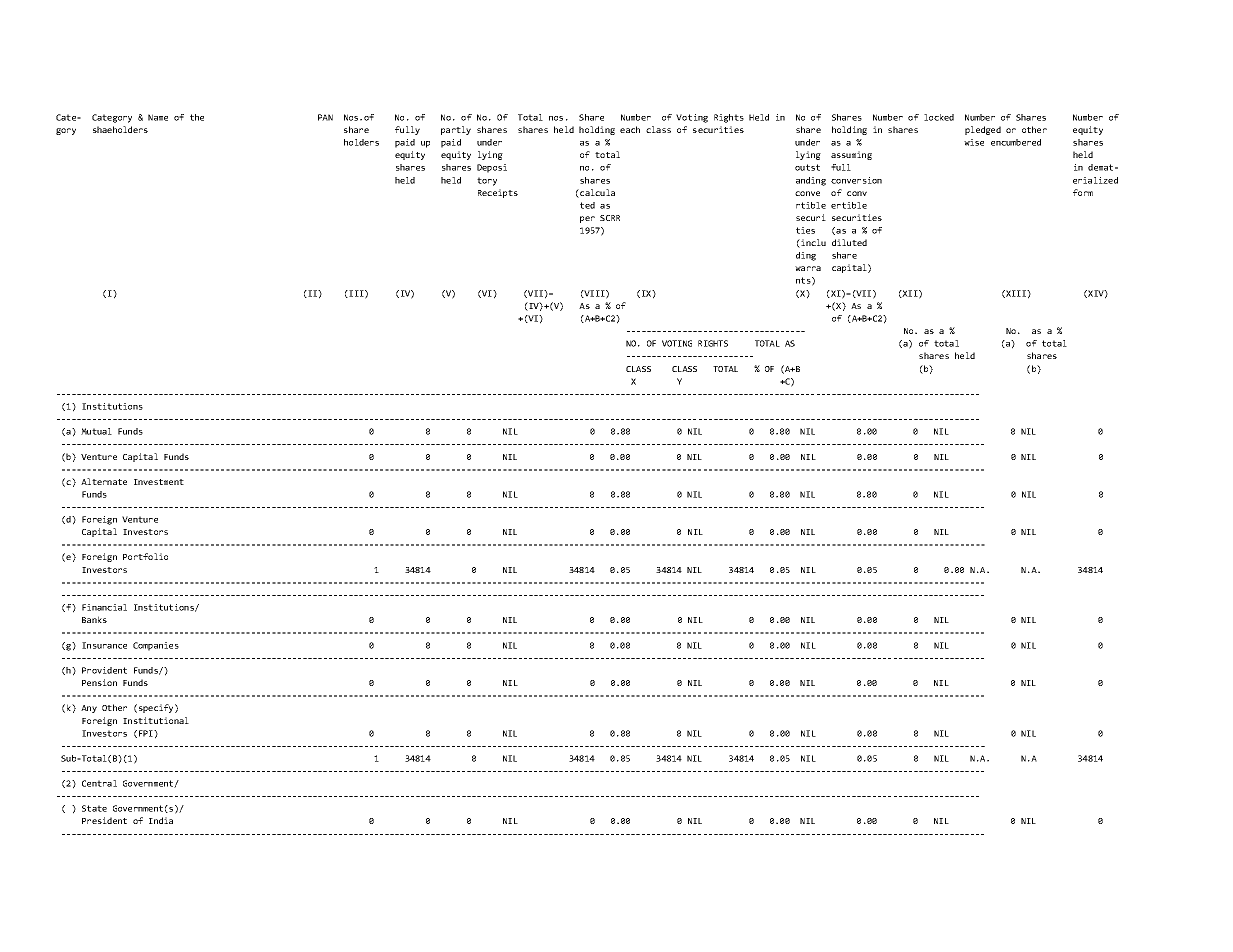  What do you see at coordinates (156, 720) in the screenshot?
I see `Institutional` at bounding box center [156, 720].
